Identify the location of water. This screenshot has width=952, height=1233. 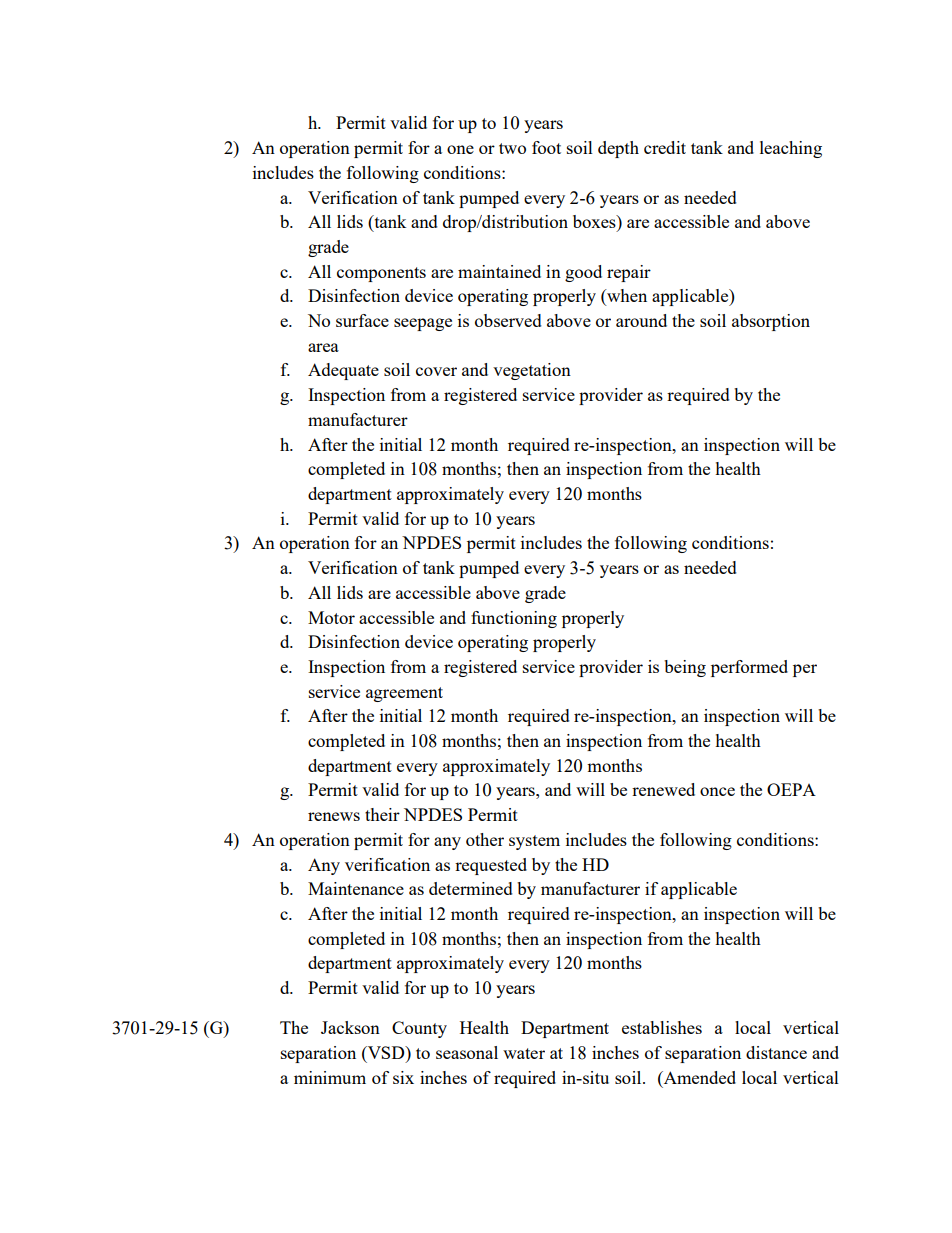
(524, 1053).
